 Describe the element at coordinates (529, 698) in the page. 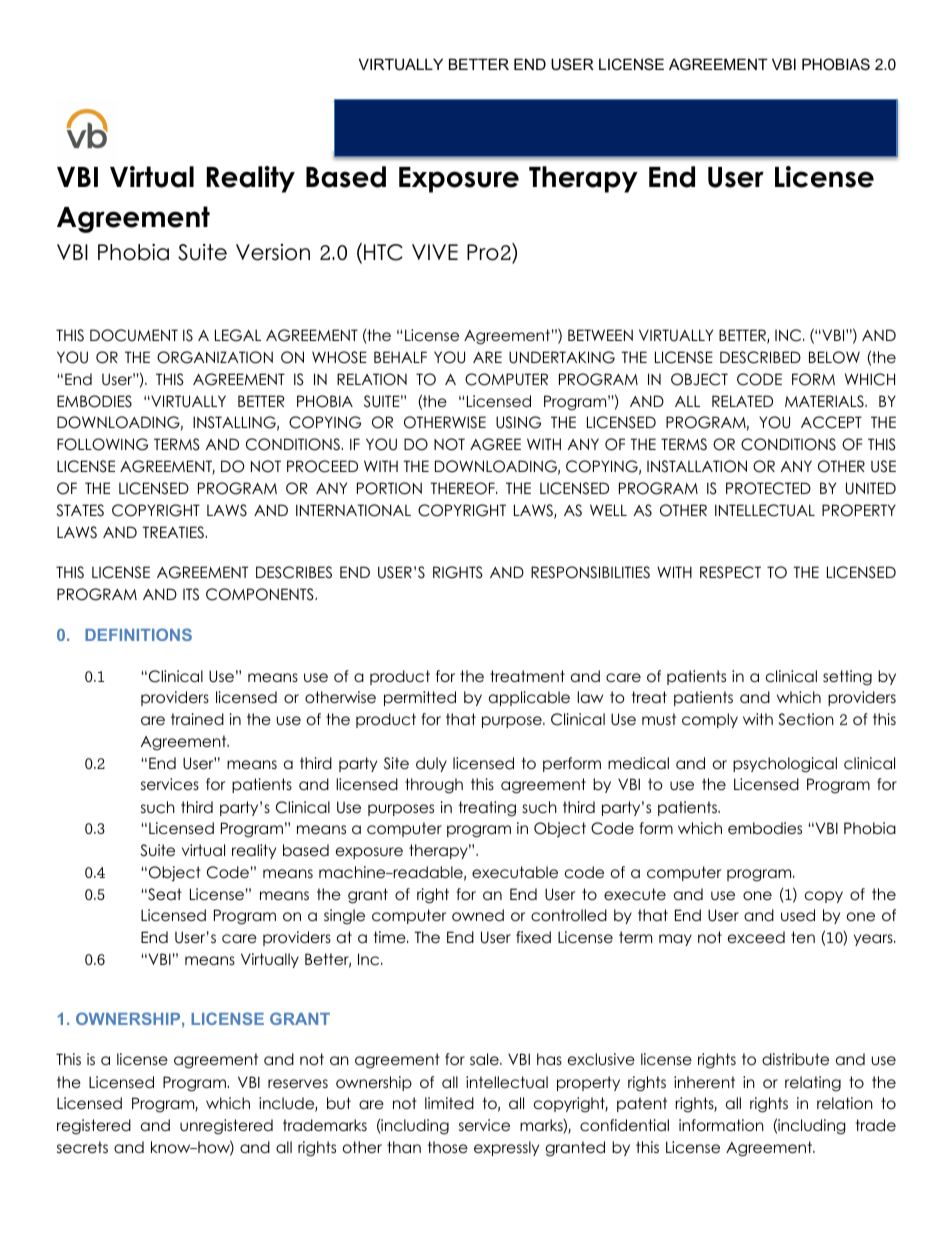

I see `applicable` at that location.
